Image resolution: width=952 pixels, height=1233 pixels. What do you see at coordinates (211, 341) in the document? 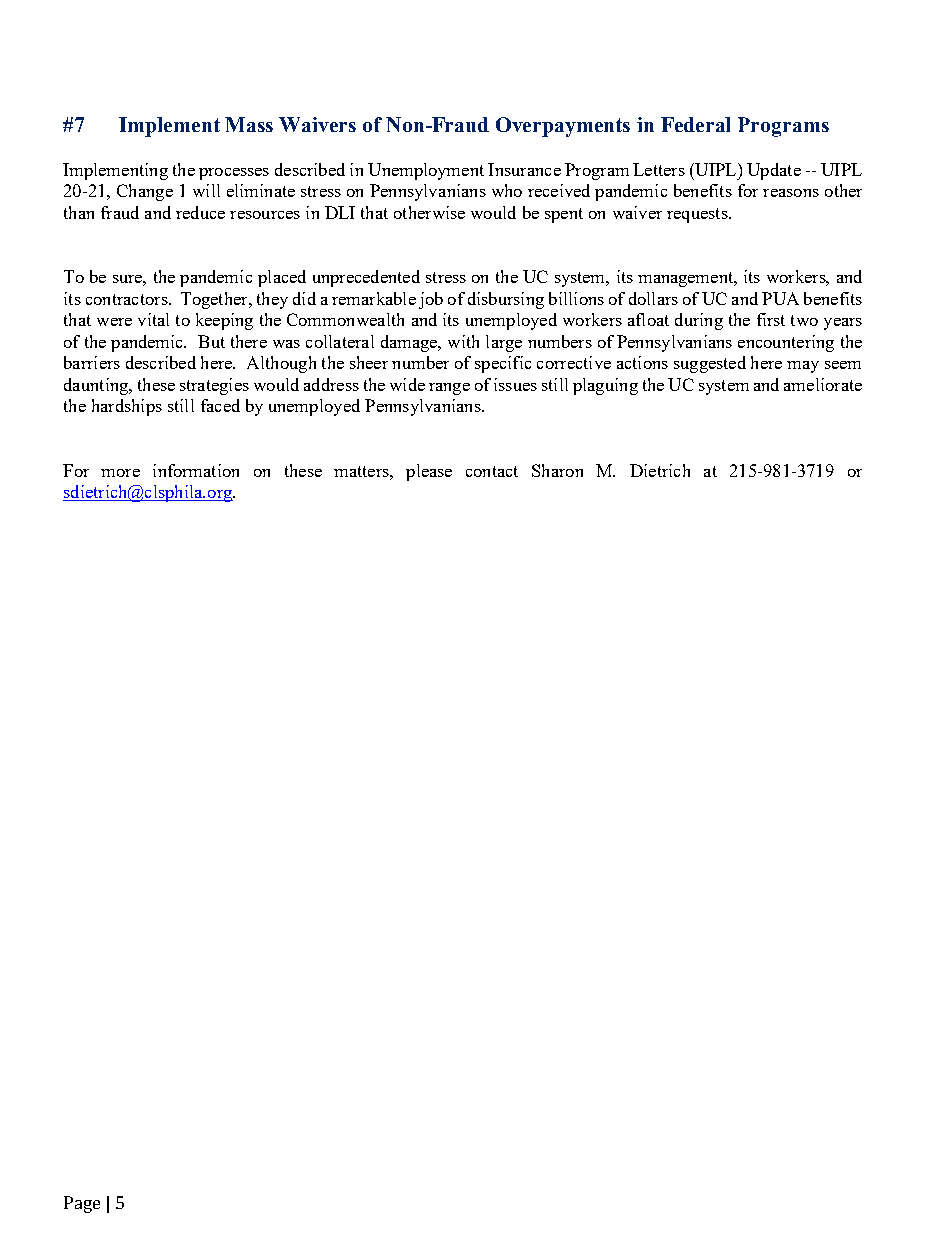
I see `But` at bounding box center [211, 341].
